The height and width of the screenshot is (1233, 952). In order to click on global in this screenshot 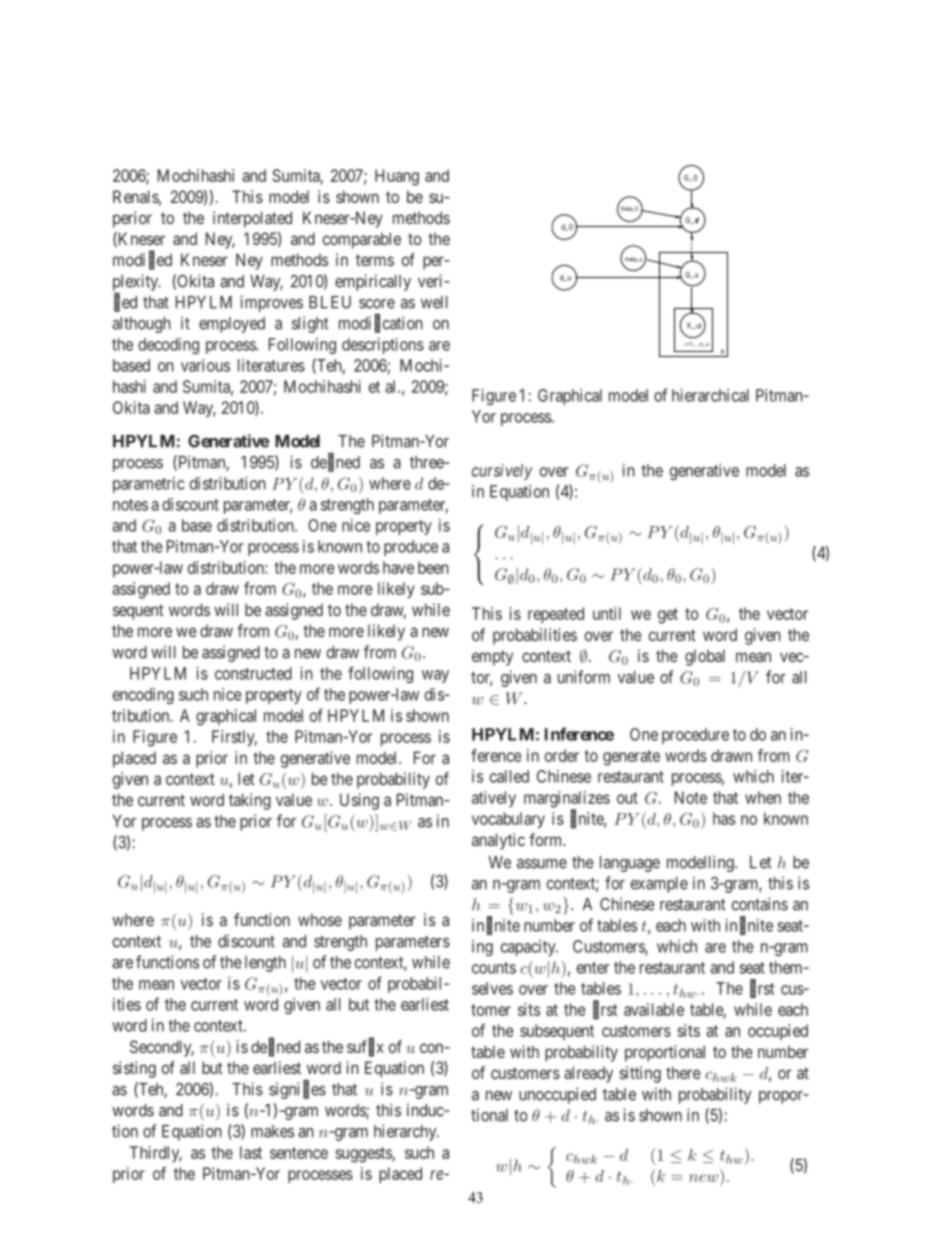, I will do `click(705, 657)`.
